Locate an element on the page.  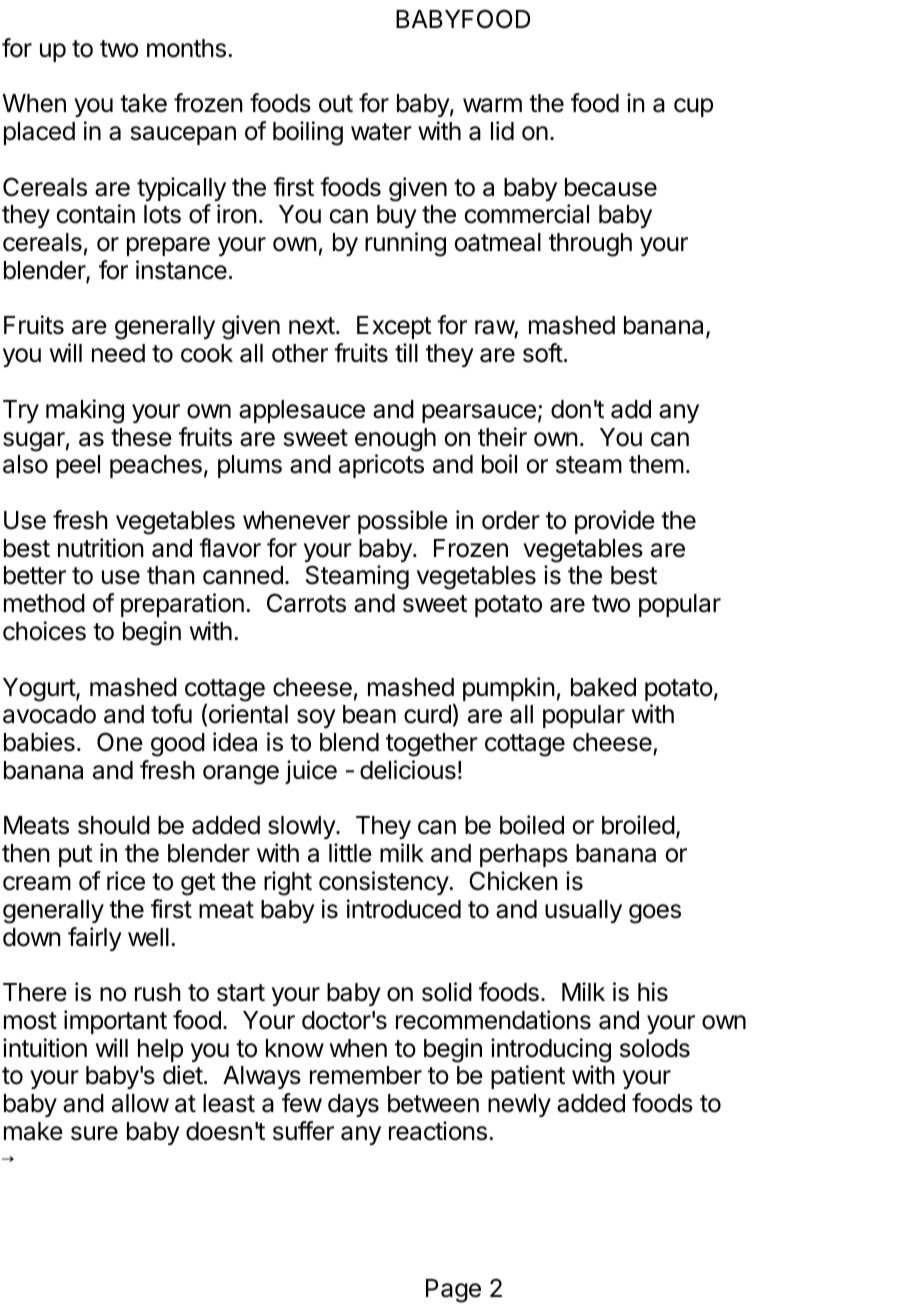
newly is located at coordinates (519, 1105).
